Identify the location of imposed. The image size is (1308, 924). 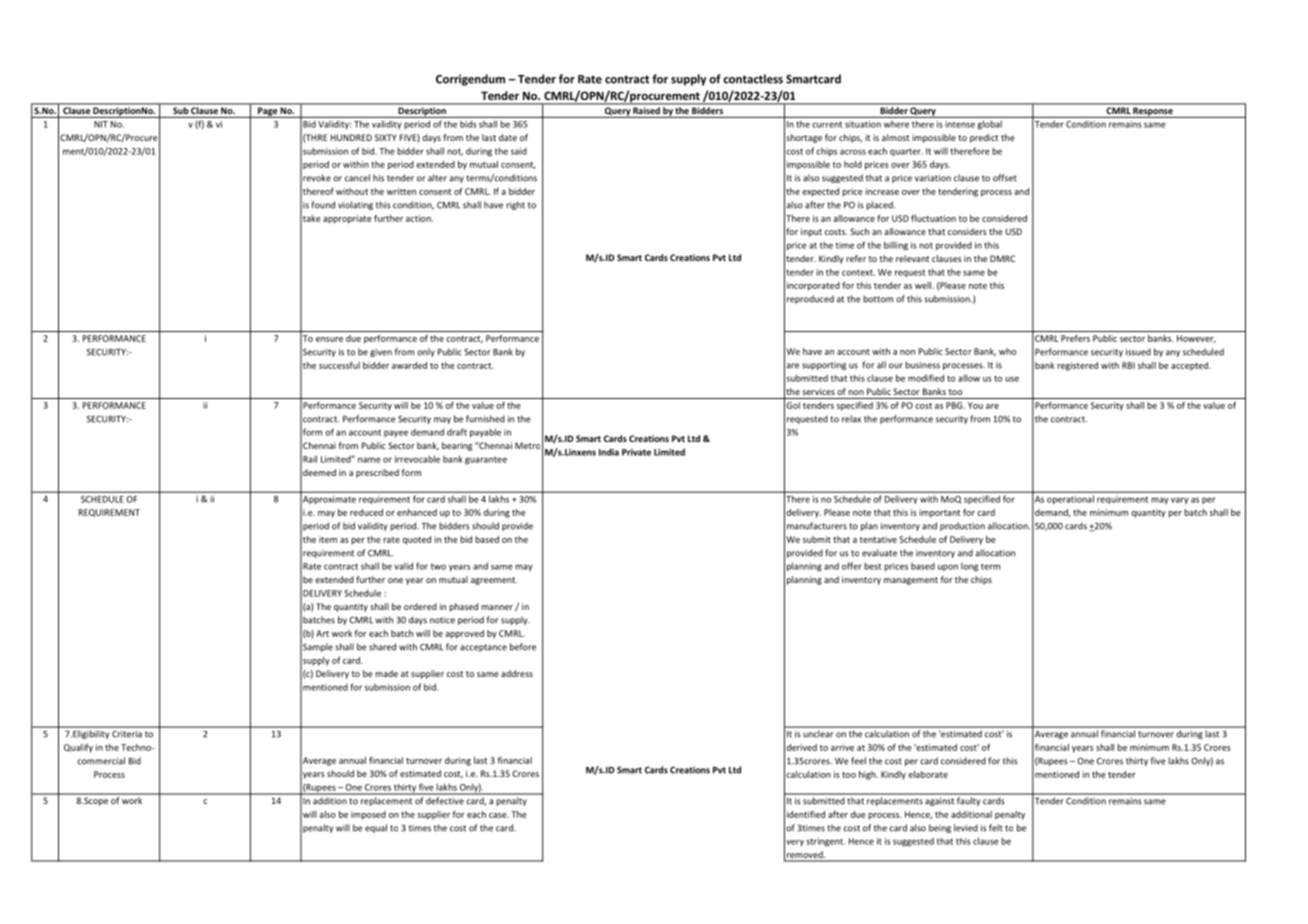
(368, 815).
